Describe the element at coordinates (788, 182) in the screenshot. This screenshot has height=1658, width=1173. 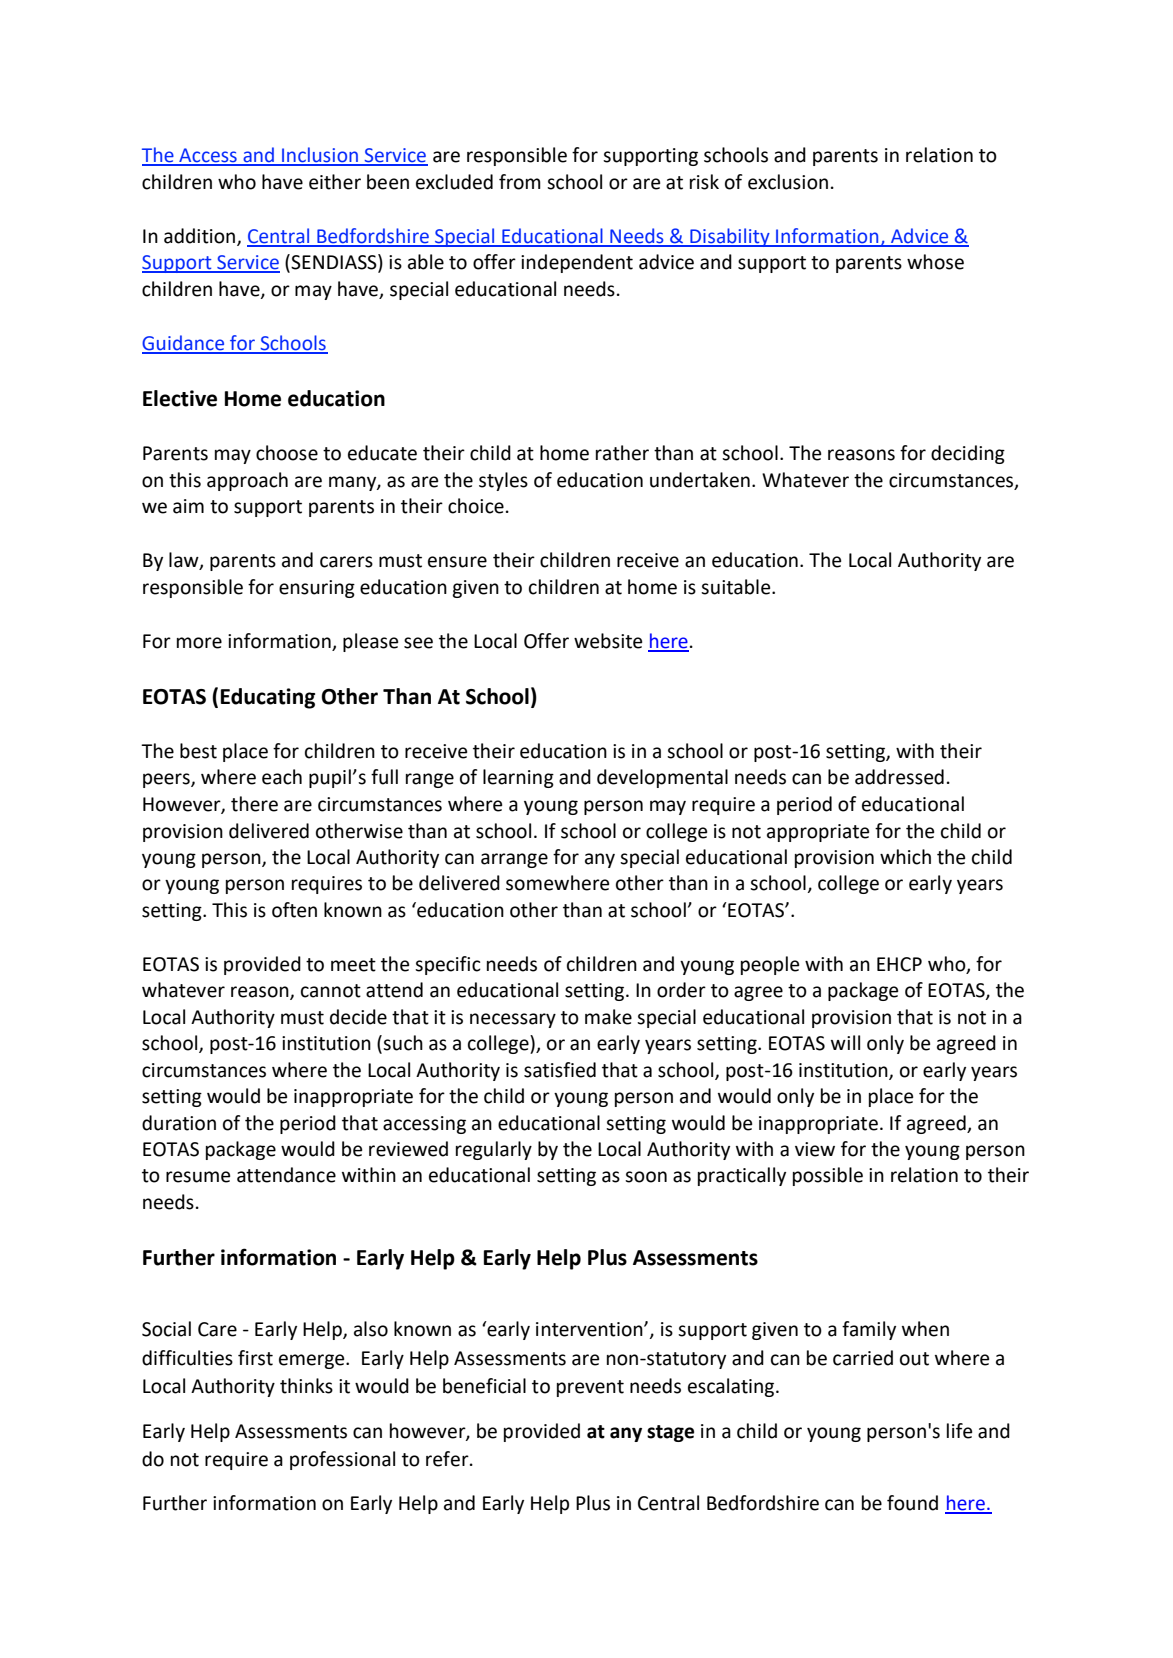
I see `exclusion` at that location.
